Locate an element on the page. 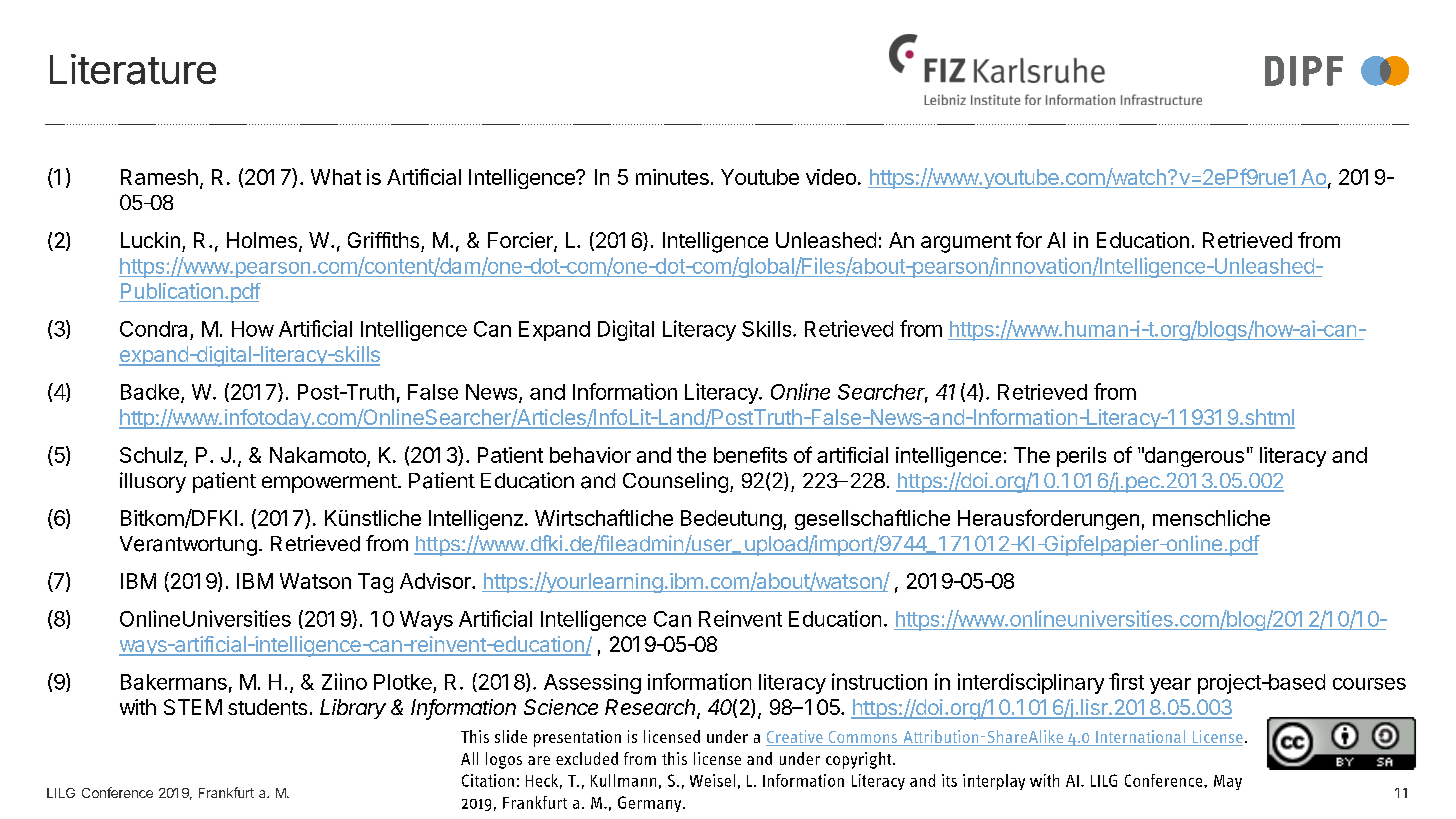  Holmes is located at coordinates (262, 240).
